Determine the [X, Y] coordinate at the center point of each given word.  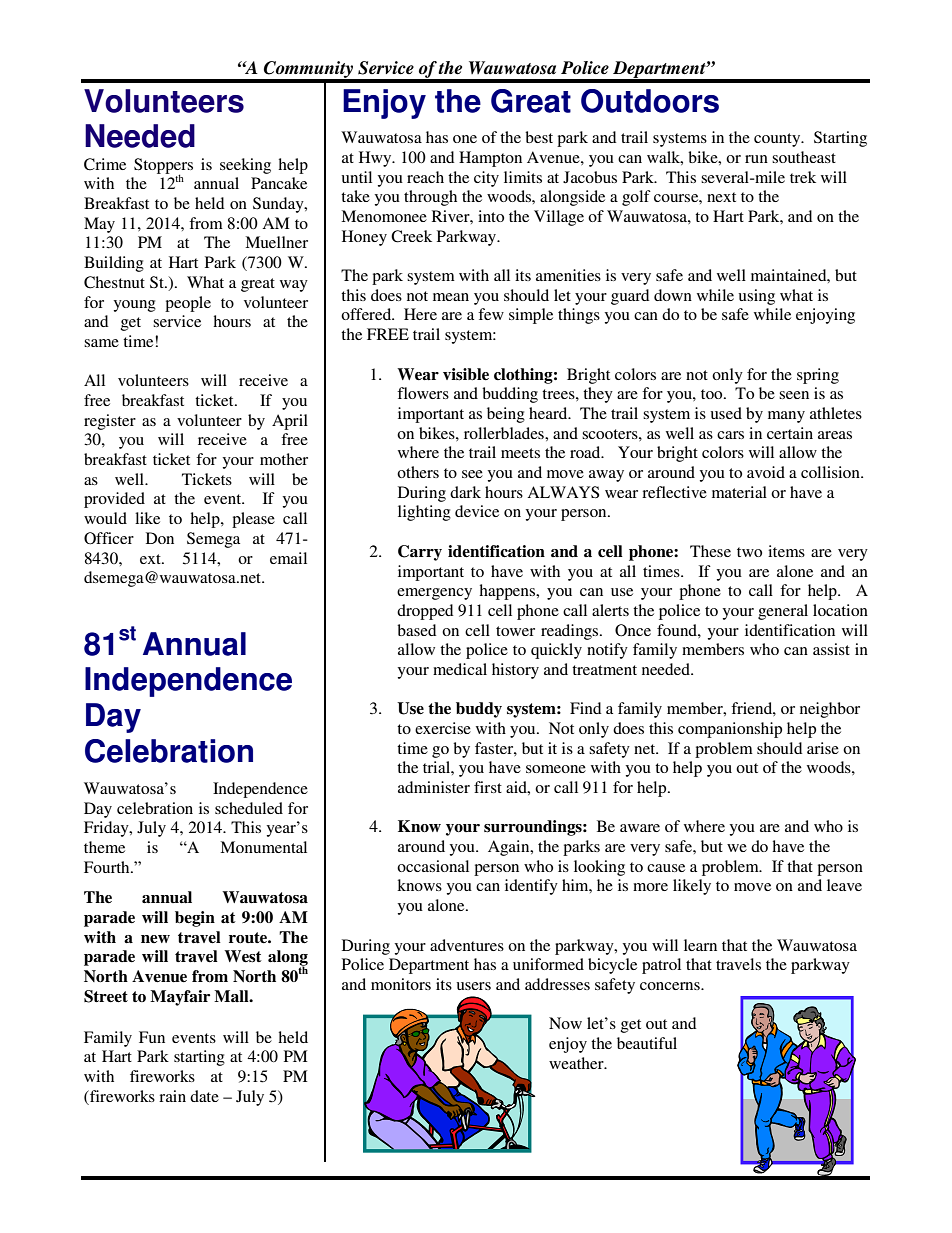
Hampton [490, 159]
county [778, 140]
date [204, 1096]
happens [508, 592]
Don [160, 538]
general [783, 612]
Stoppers [163, 167]
